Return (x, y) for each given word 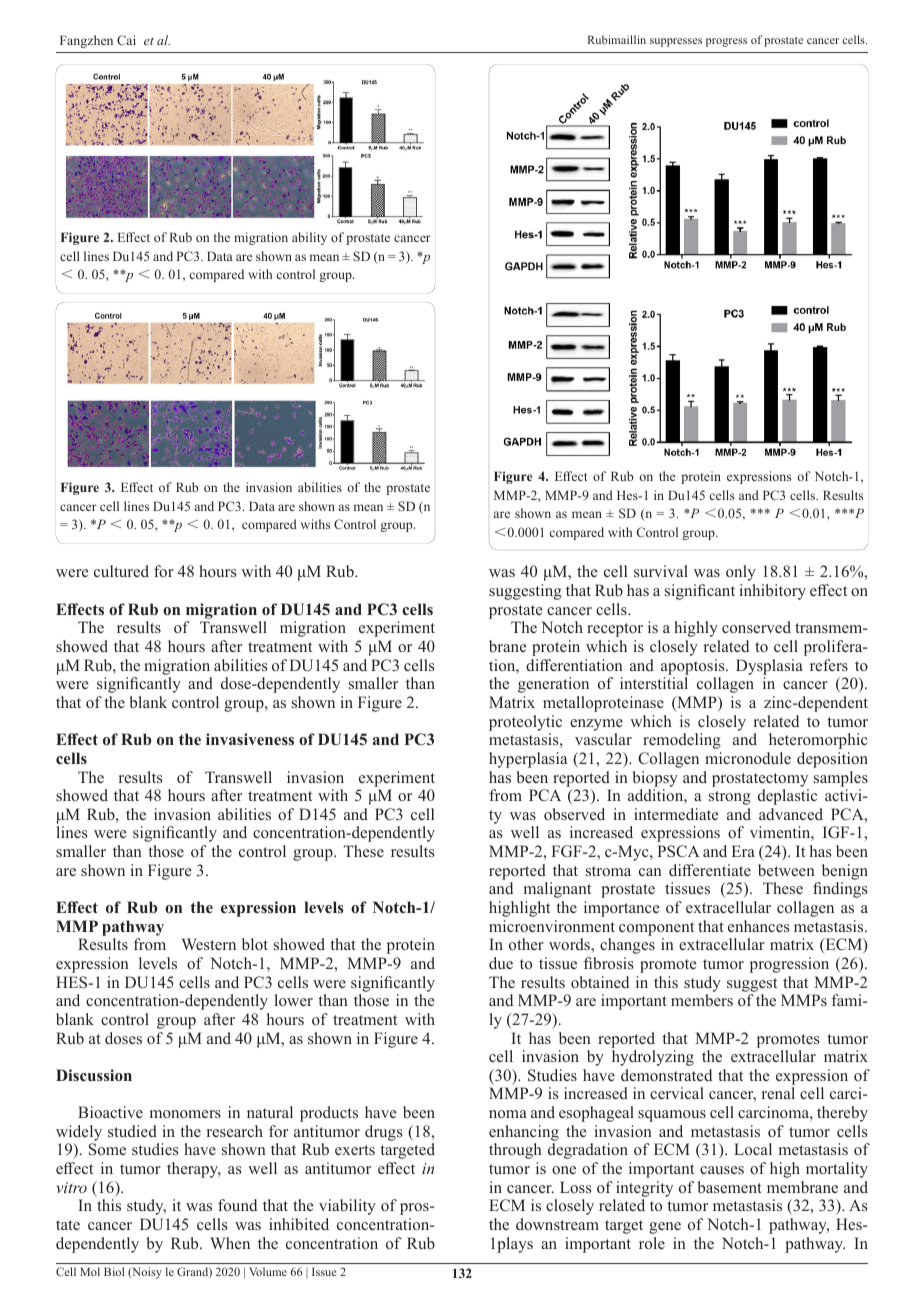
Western (208, 944)
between (786, 870)
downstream (557, 1224)
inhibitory (773, 592)
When (230, 1243)
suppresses (676, 42)
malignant (557, 890)
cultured (121, 571)
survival (661, 571)
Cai (126, 40)
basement (730, 1187)
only (741, 573)
